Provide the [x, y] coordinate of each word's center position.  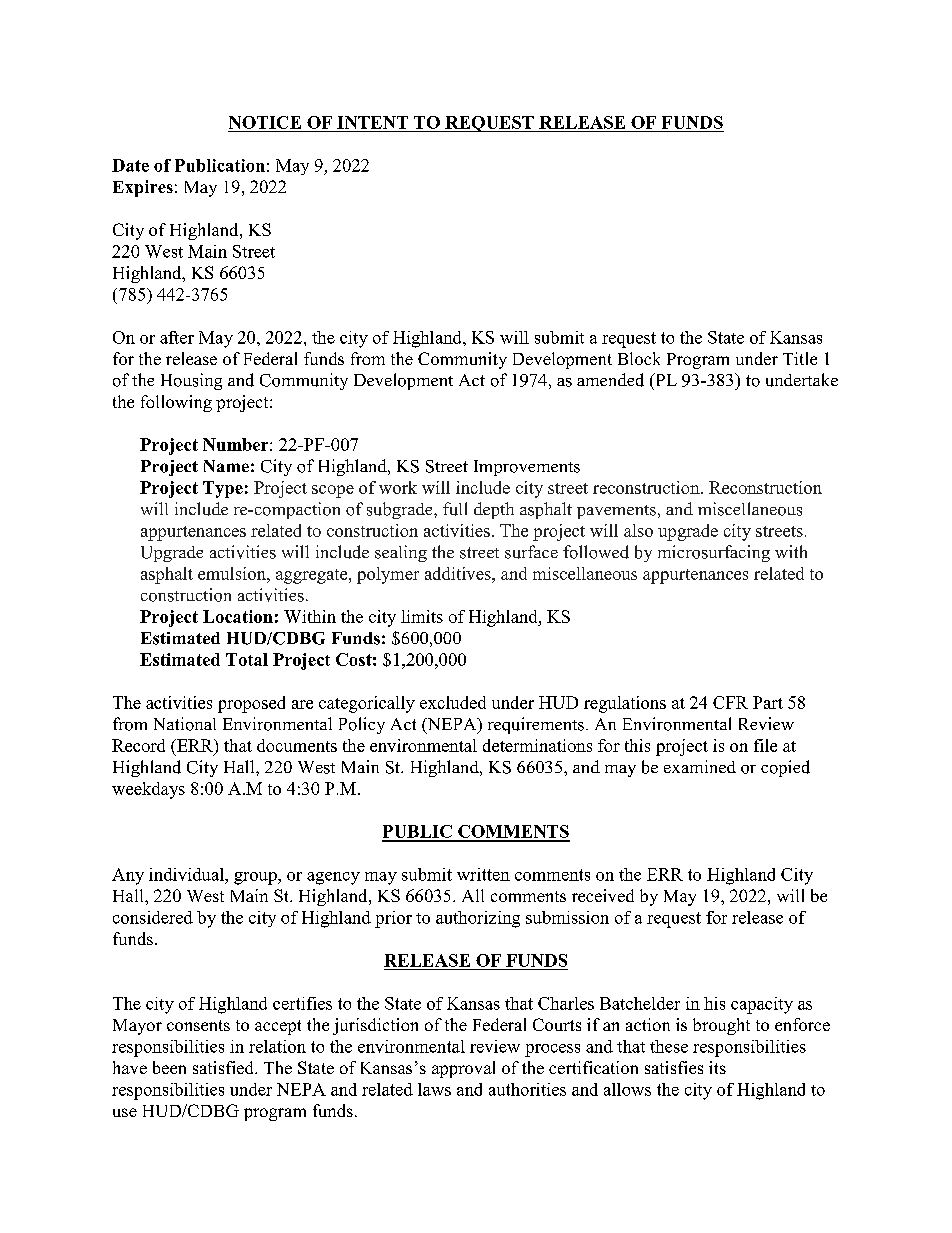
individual [187, 874]
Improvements [527, 468]
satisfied [224, 1067]
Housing [191, 381]
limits [422, 616]
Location [238, 616]
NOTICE [265, 122]
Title [800, 358]
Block [639, 358]
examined [700, 766]
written [483, 874]
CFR [730, 702]
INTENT [372, 122]
